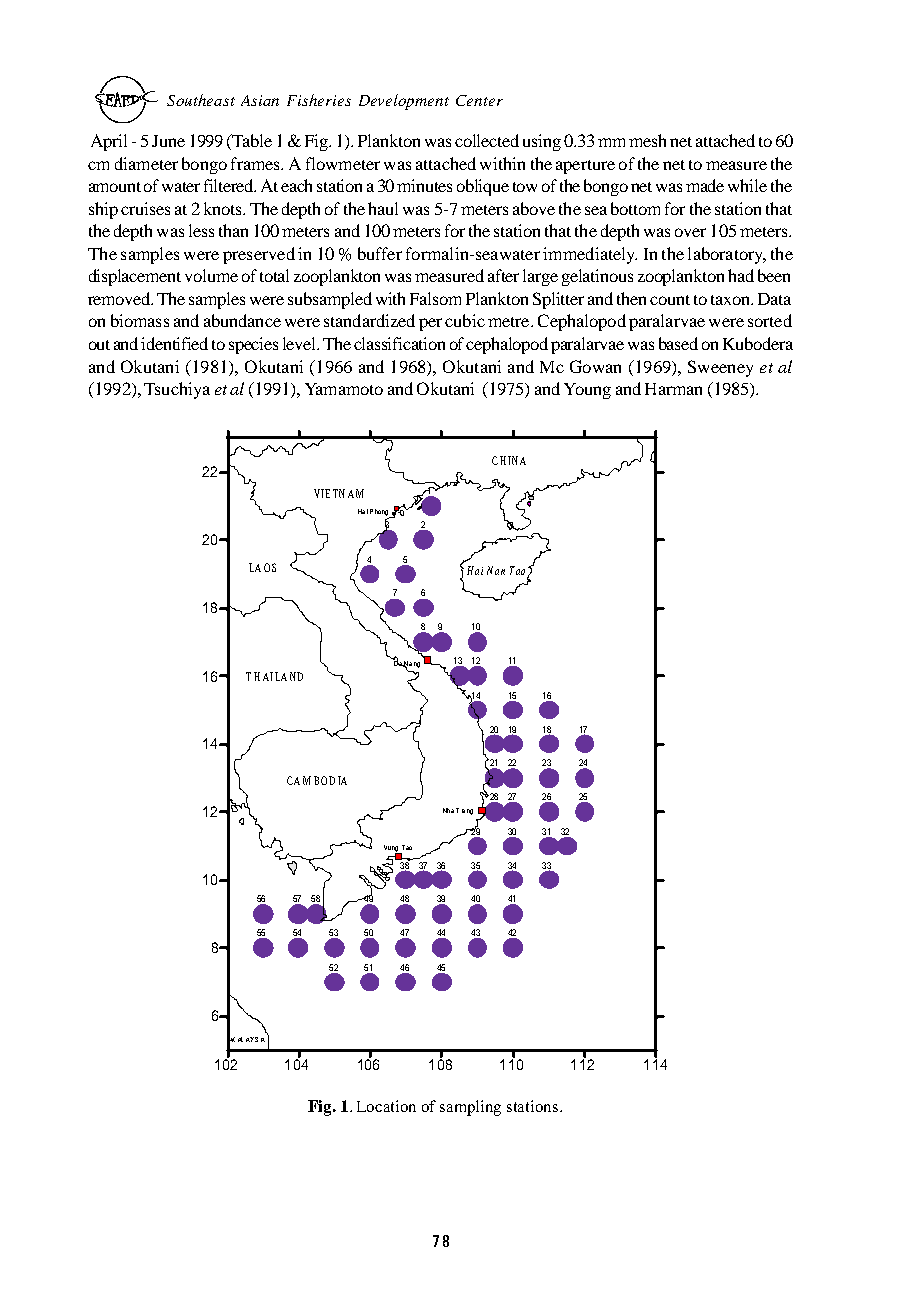 This page has width=924, height=1308. I want to click on Young, so click(587, 391).
